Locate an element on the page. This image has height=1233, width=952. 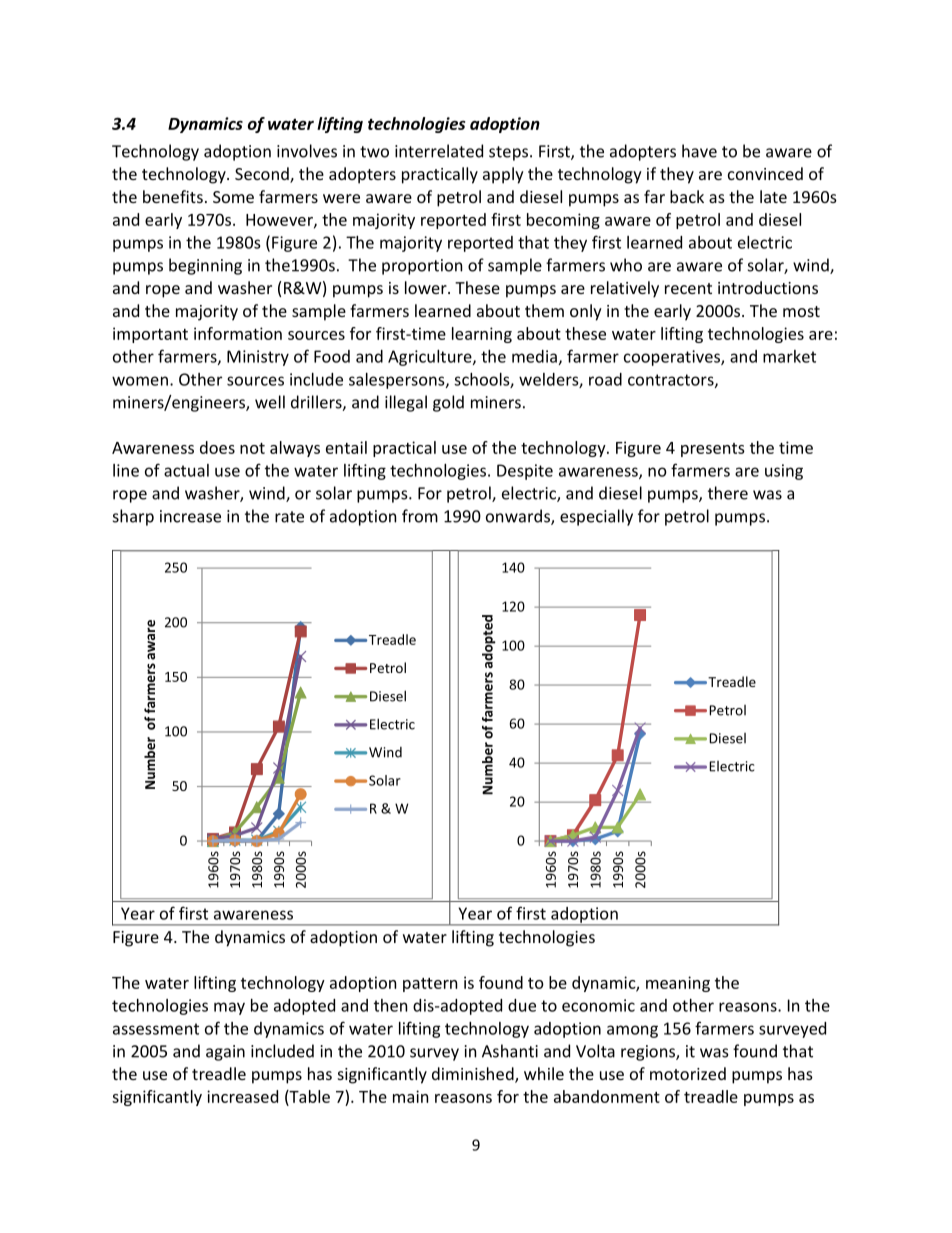
pattern is located at coordinates (430, 985).
